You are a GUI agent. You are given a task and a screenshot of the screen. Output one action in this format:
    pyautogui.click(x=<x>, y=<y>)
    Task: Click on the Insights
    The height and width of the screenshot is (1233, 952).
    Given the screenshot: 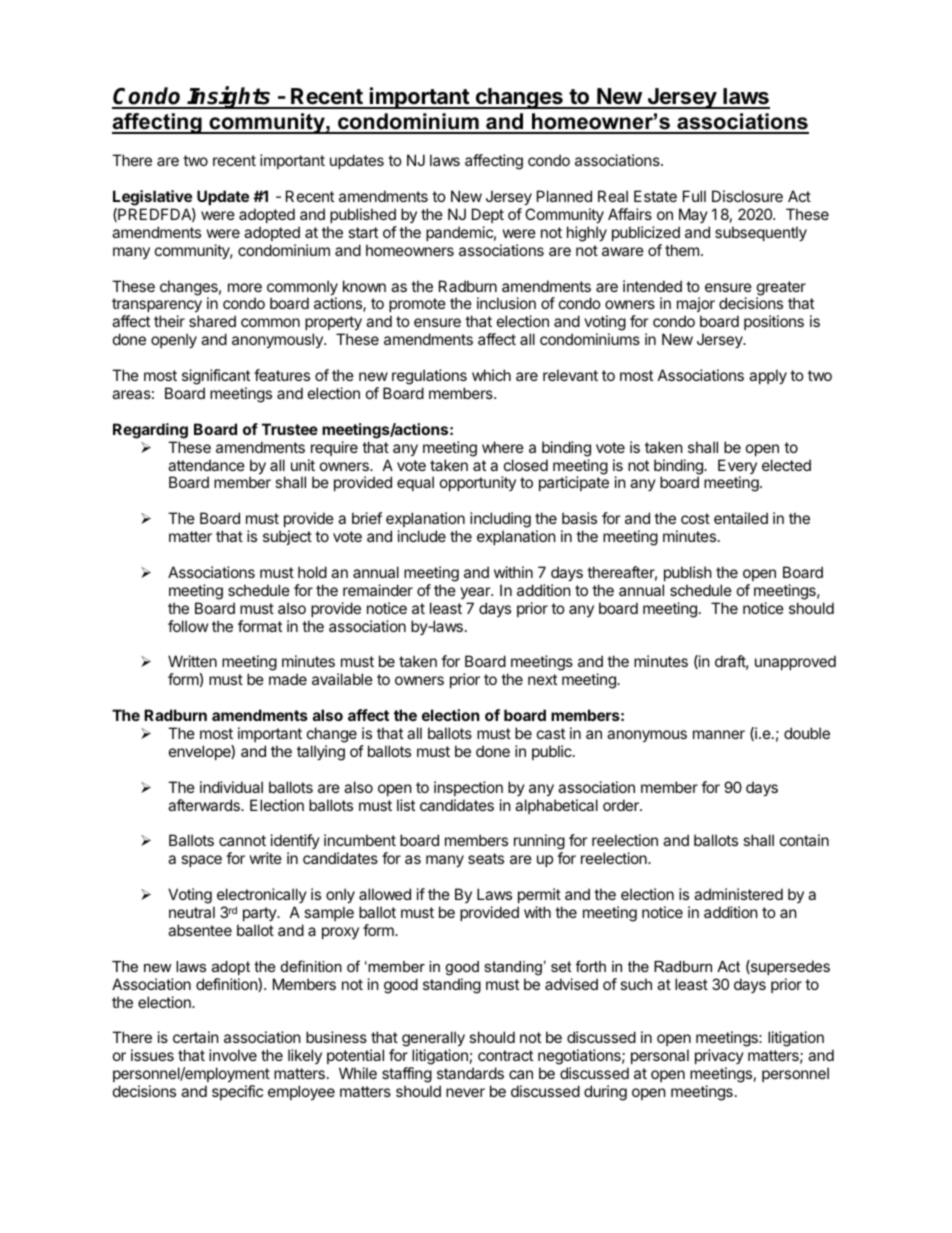 What is the action you would take?
    pyautogui.click(x=230, y=97)
